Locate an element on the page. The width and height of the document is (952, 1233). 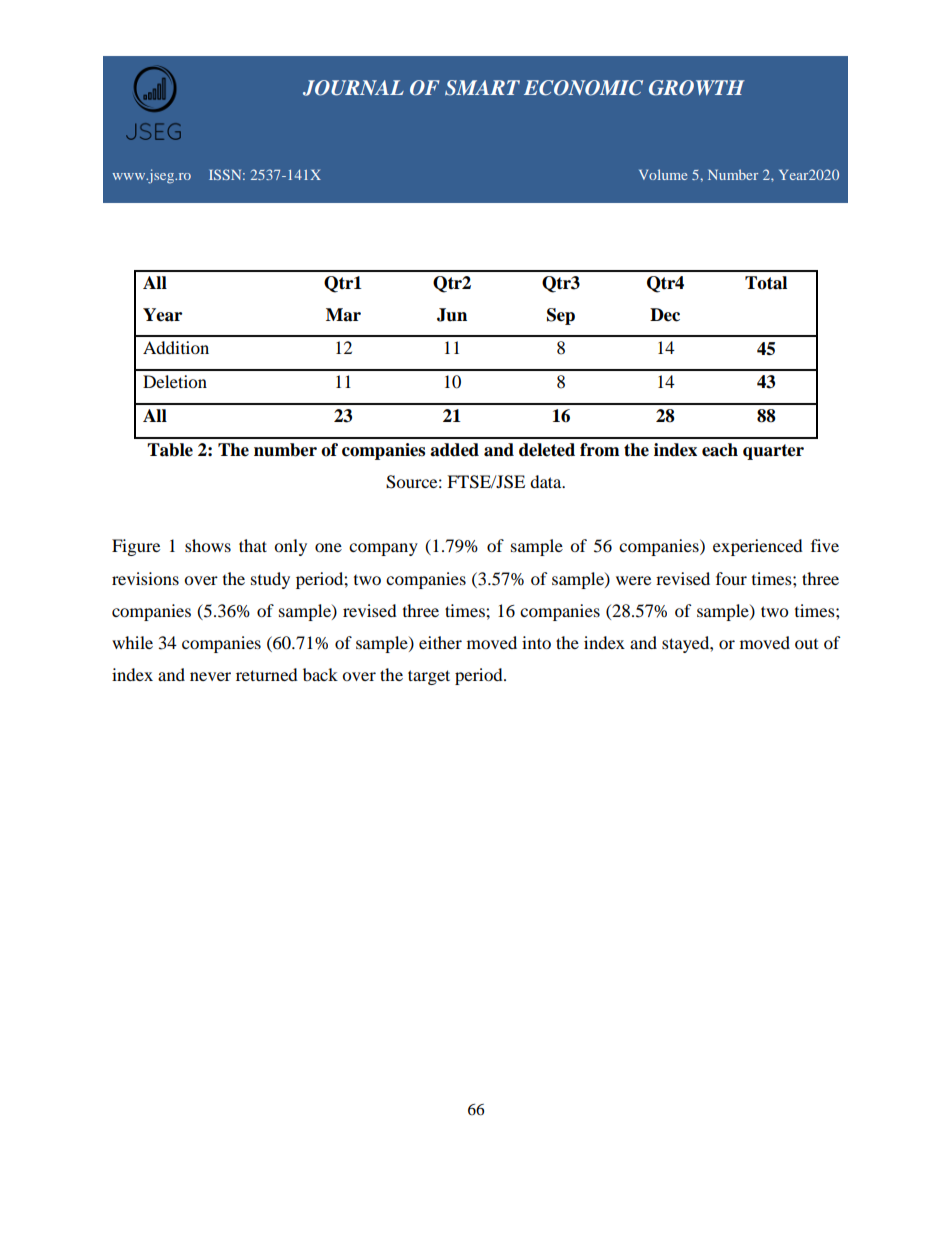
Jun is located at coordinates (452, 315).
